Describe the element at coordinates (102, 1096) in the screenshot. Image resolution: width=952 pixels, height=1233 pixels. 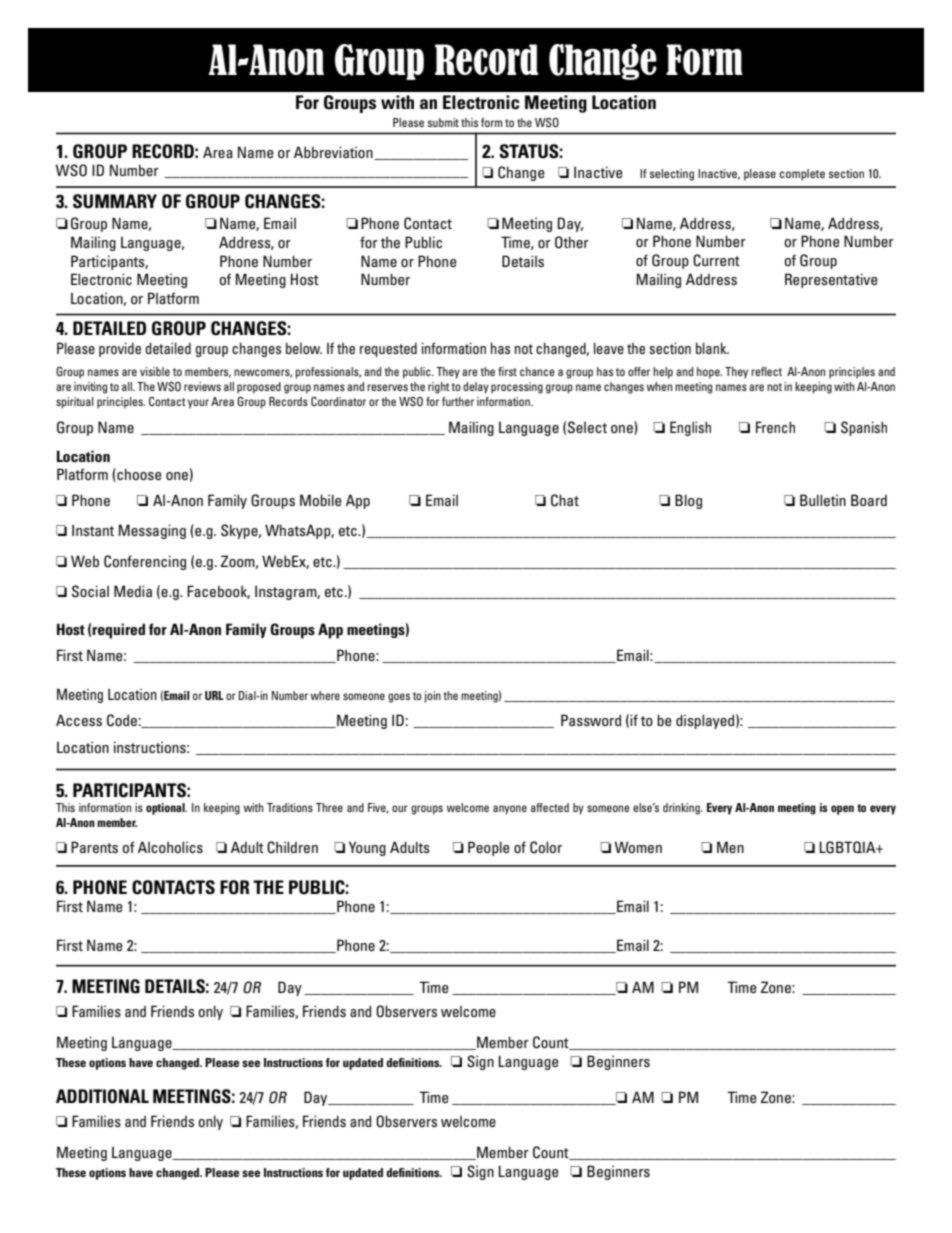
I see `ADDITIONAL` at that location.
